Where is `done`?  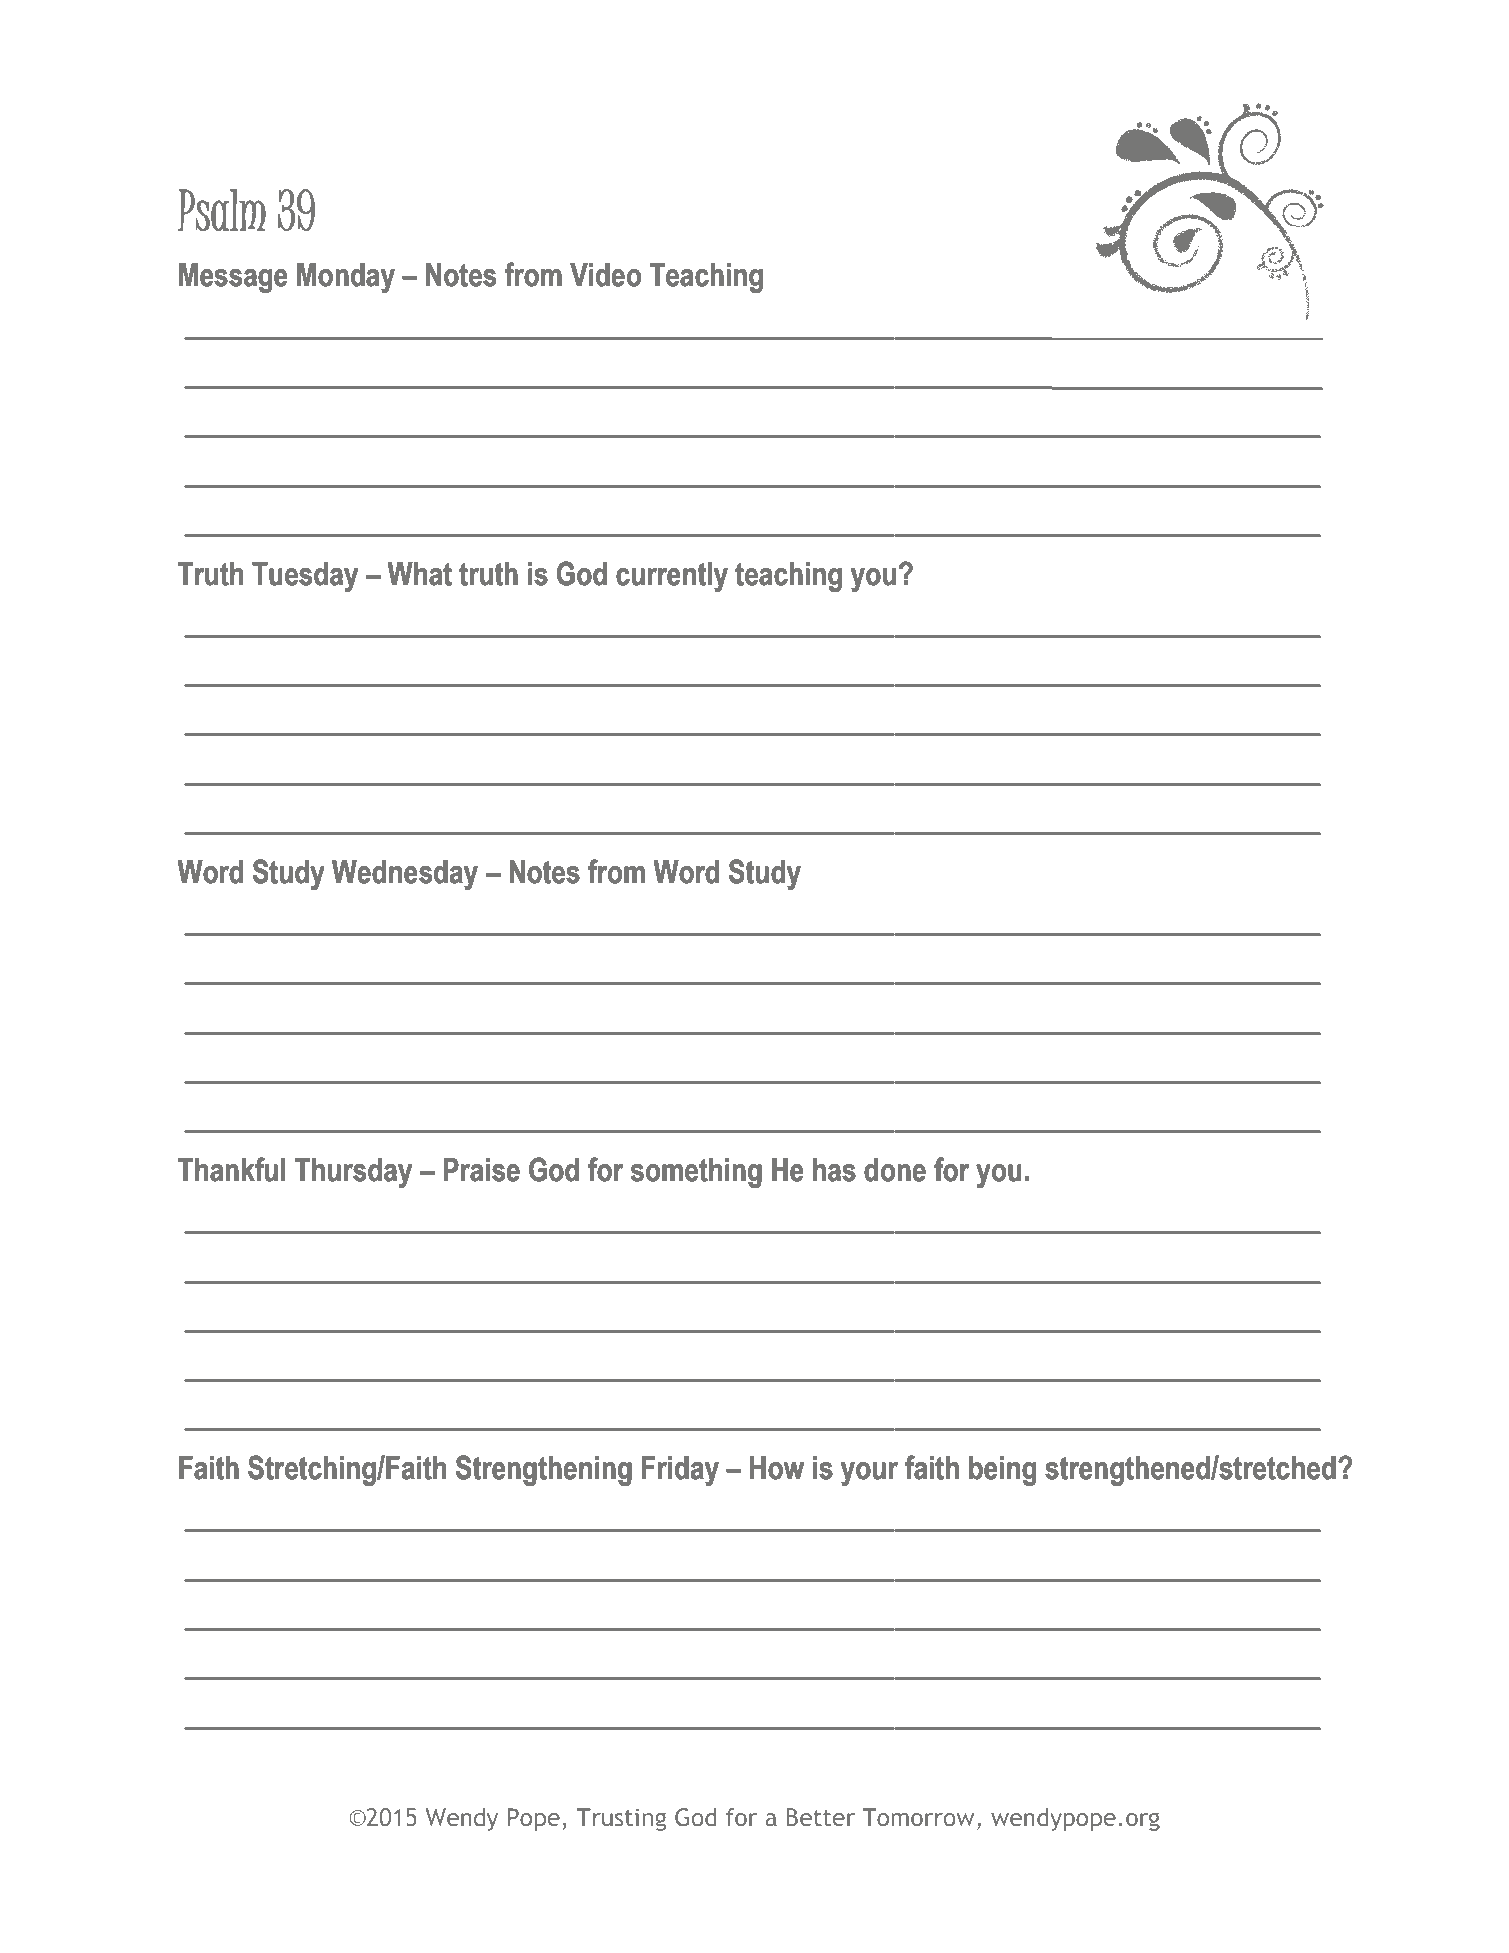 done is located at coordinates (895, 1170).
